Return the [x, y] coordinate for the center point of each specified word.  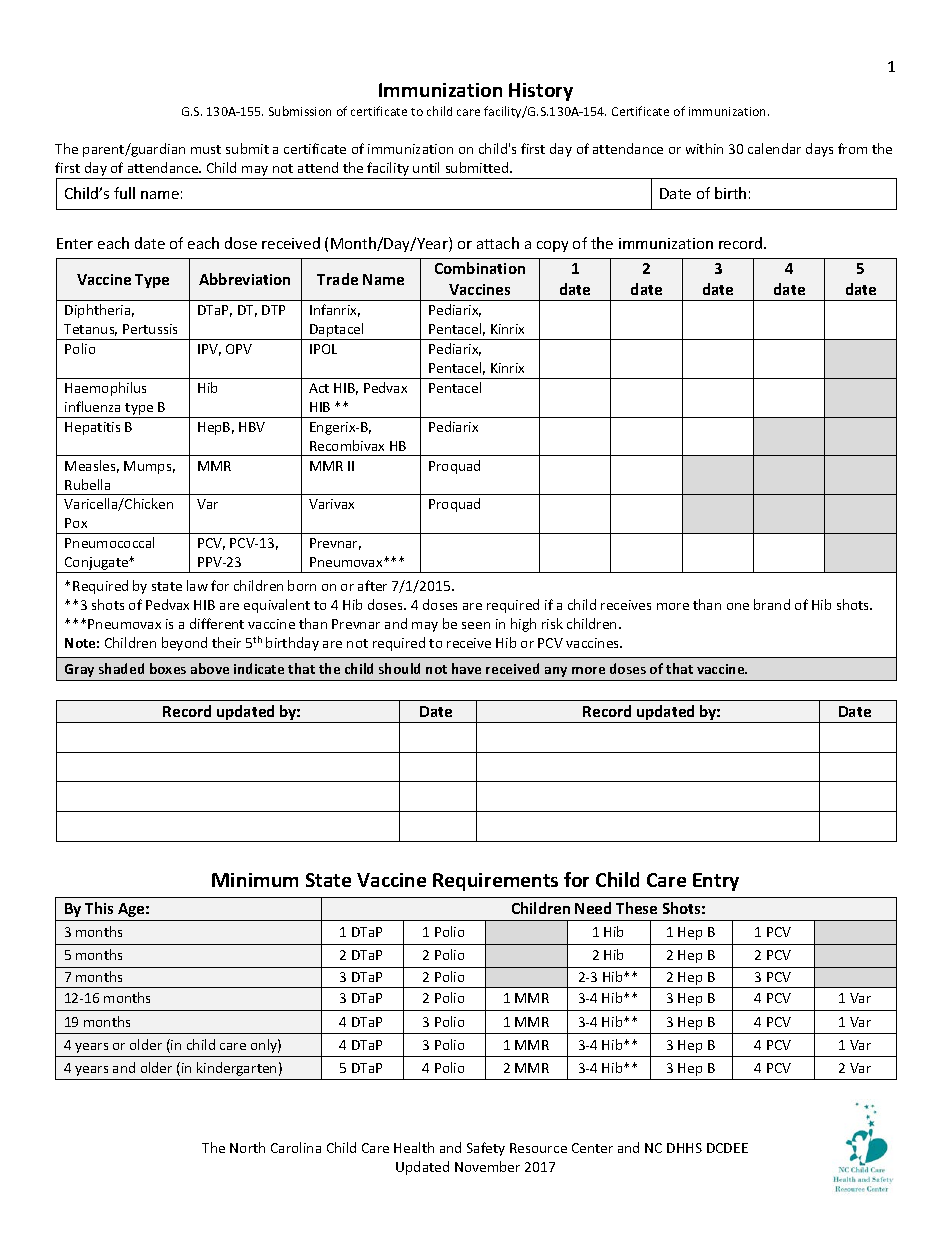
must [206, 149]
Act [319, 388]
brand [772, 604]
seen [476, 625]
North [247, 1147]
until [426, 167]
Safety [486, 1149]
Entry [716, 882]
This [99, 908]
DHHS [684, 1148]
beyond [184, 644]
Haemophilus [105, 389]
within [704, 148]
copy [552, 246]
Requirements [495, 882]
